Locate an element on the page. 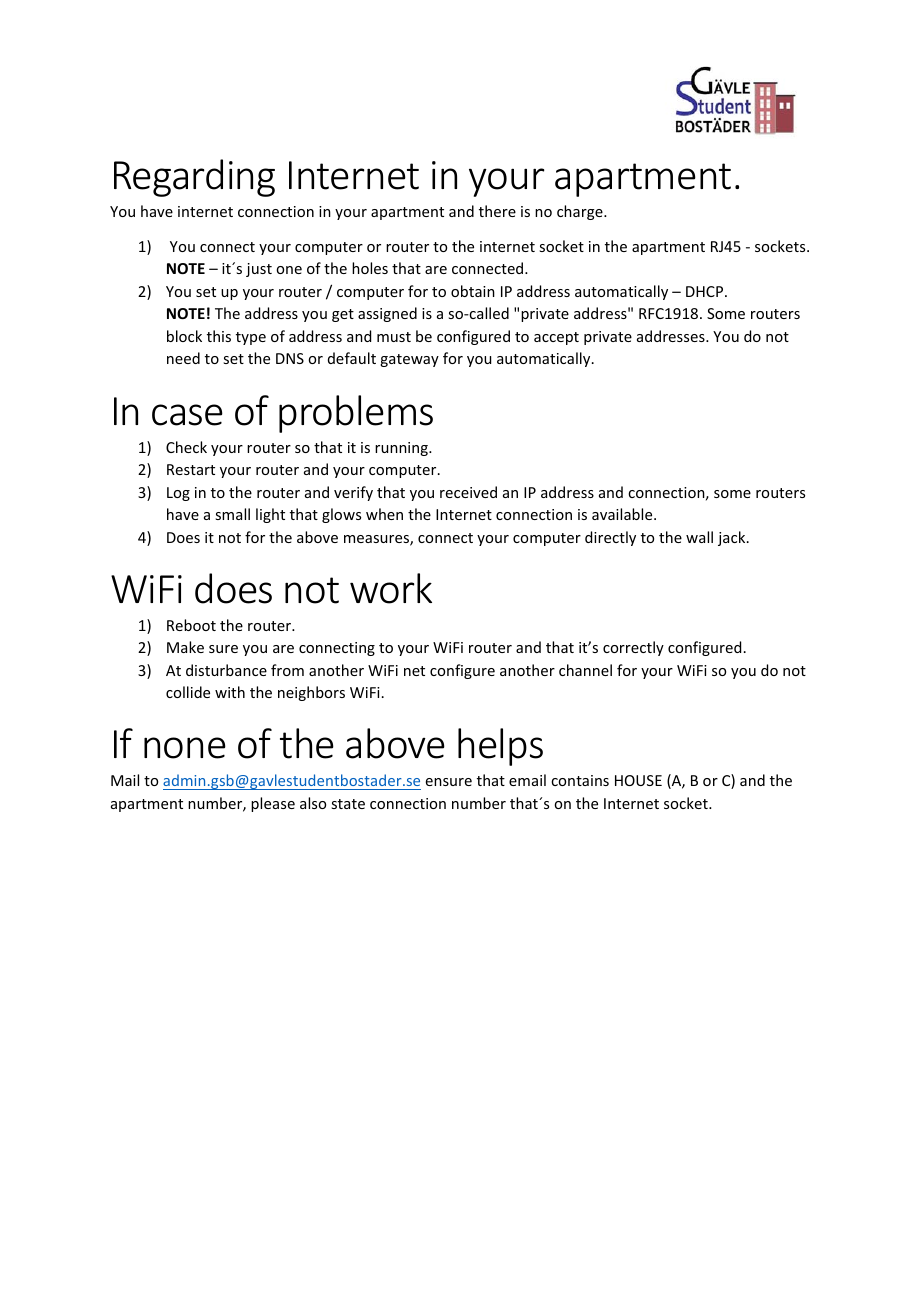  charge is located at coordinates (581, 212).
